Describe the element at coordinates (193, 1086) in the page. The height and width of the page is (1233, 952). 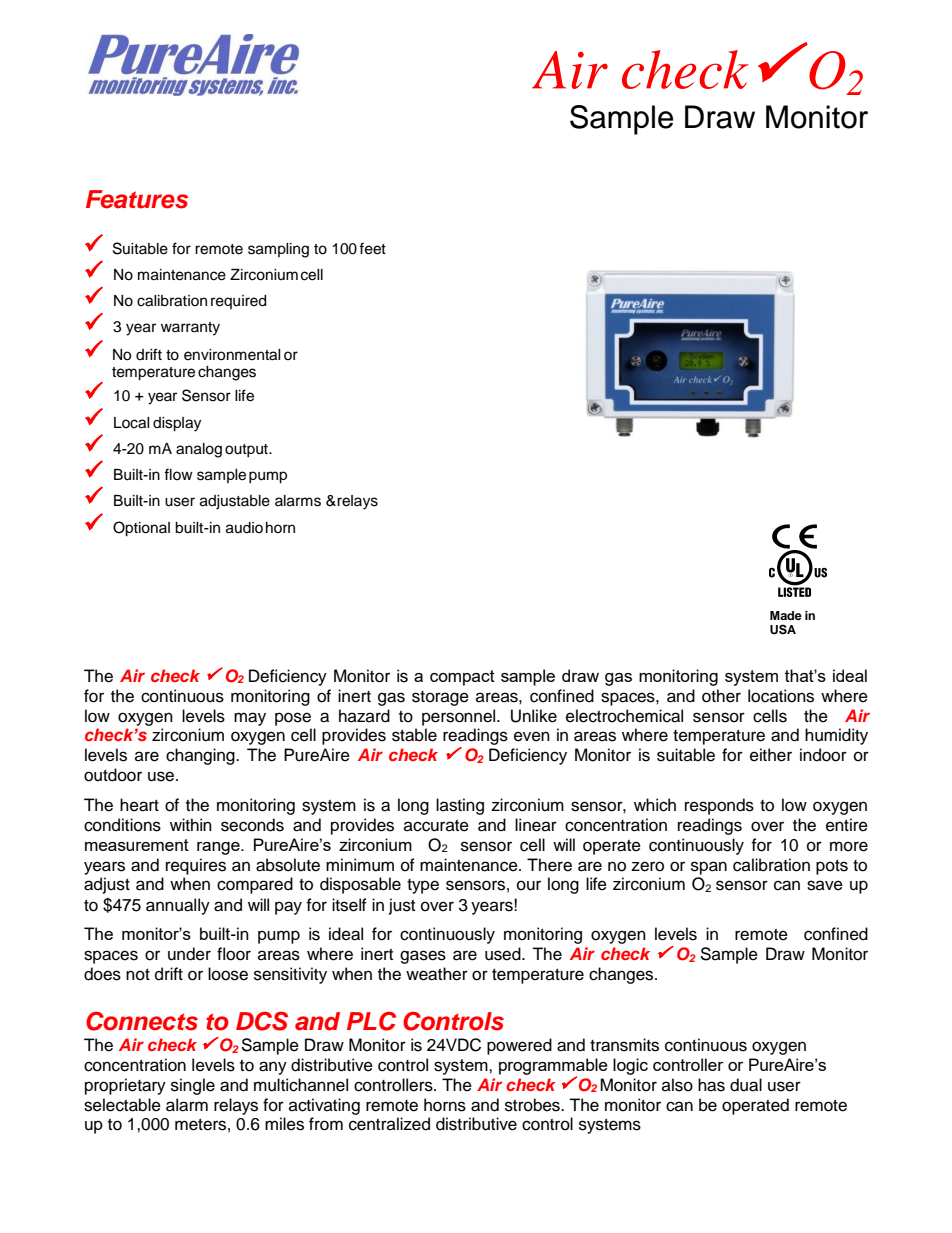
I see `single` at that location.
